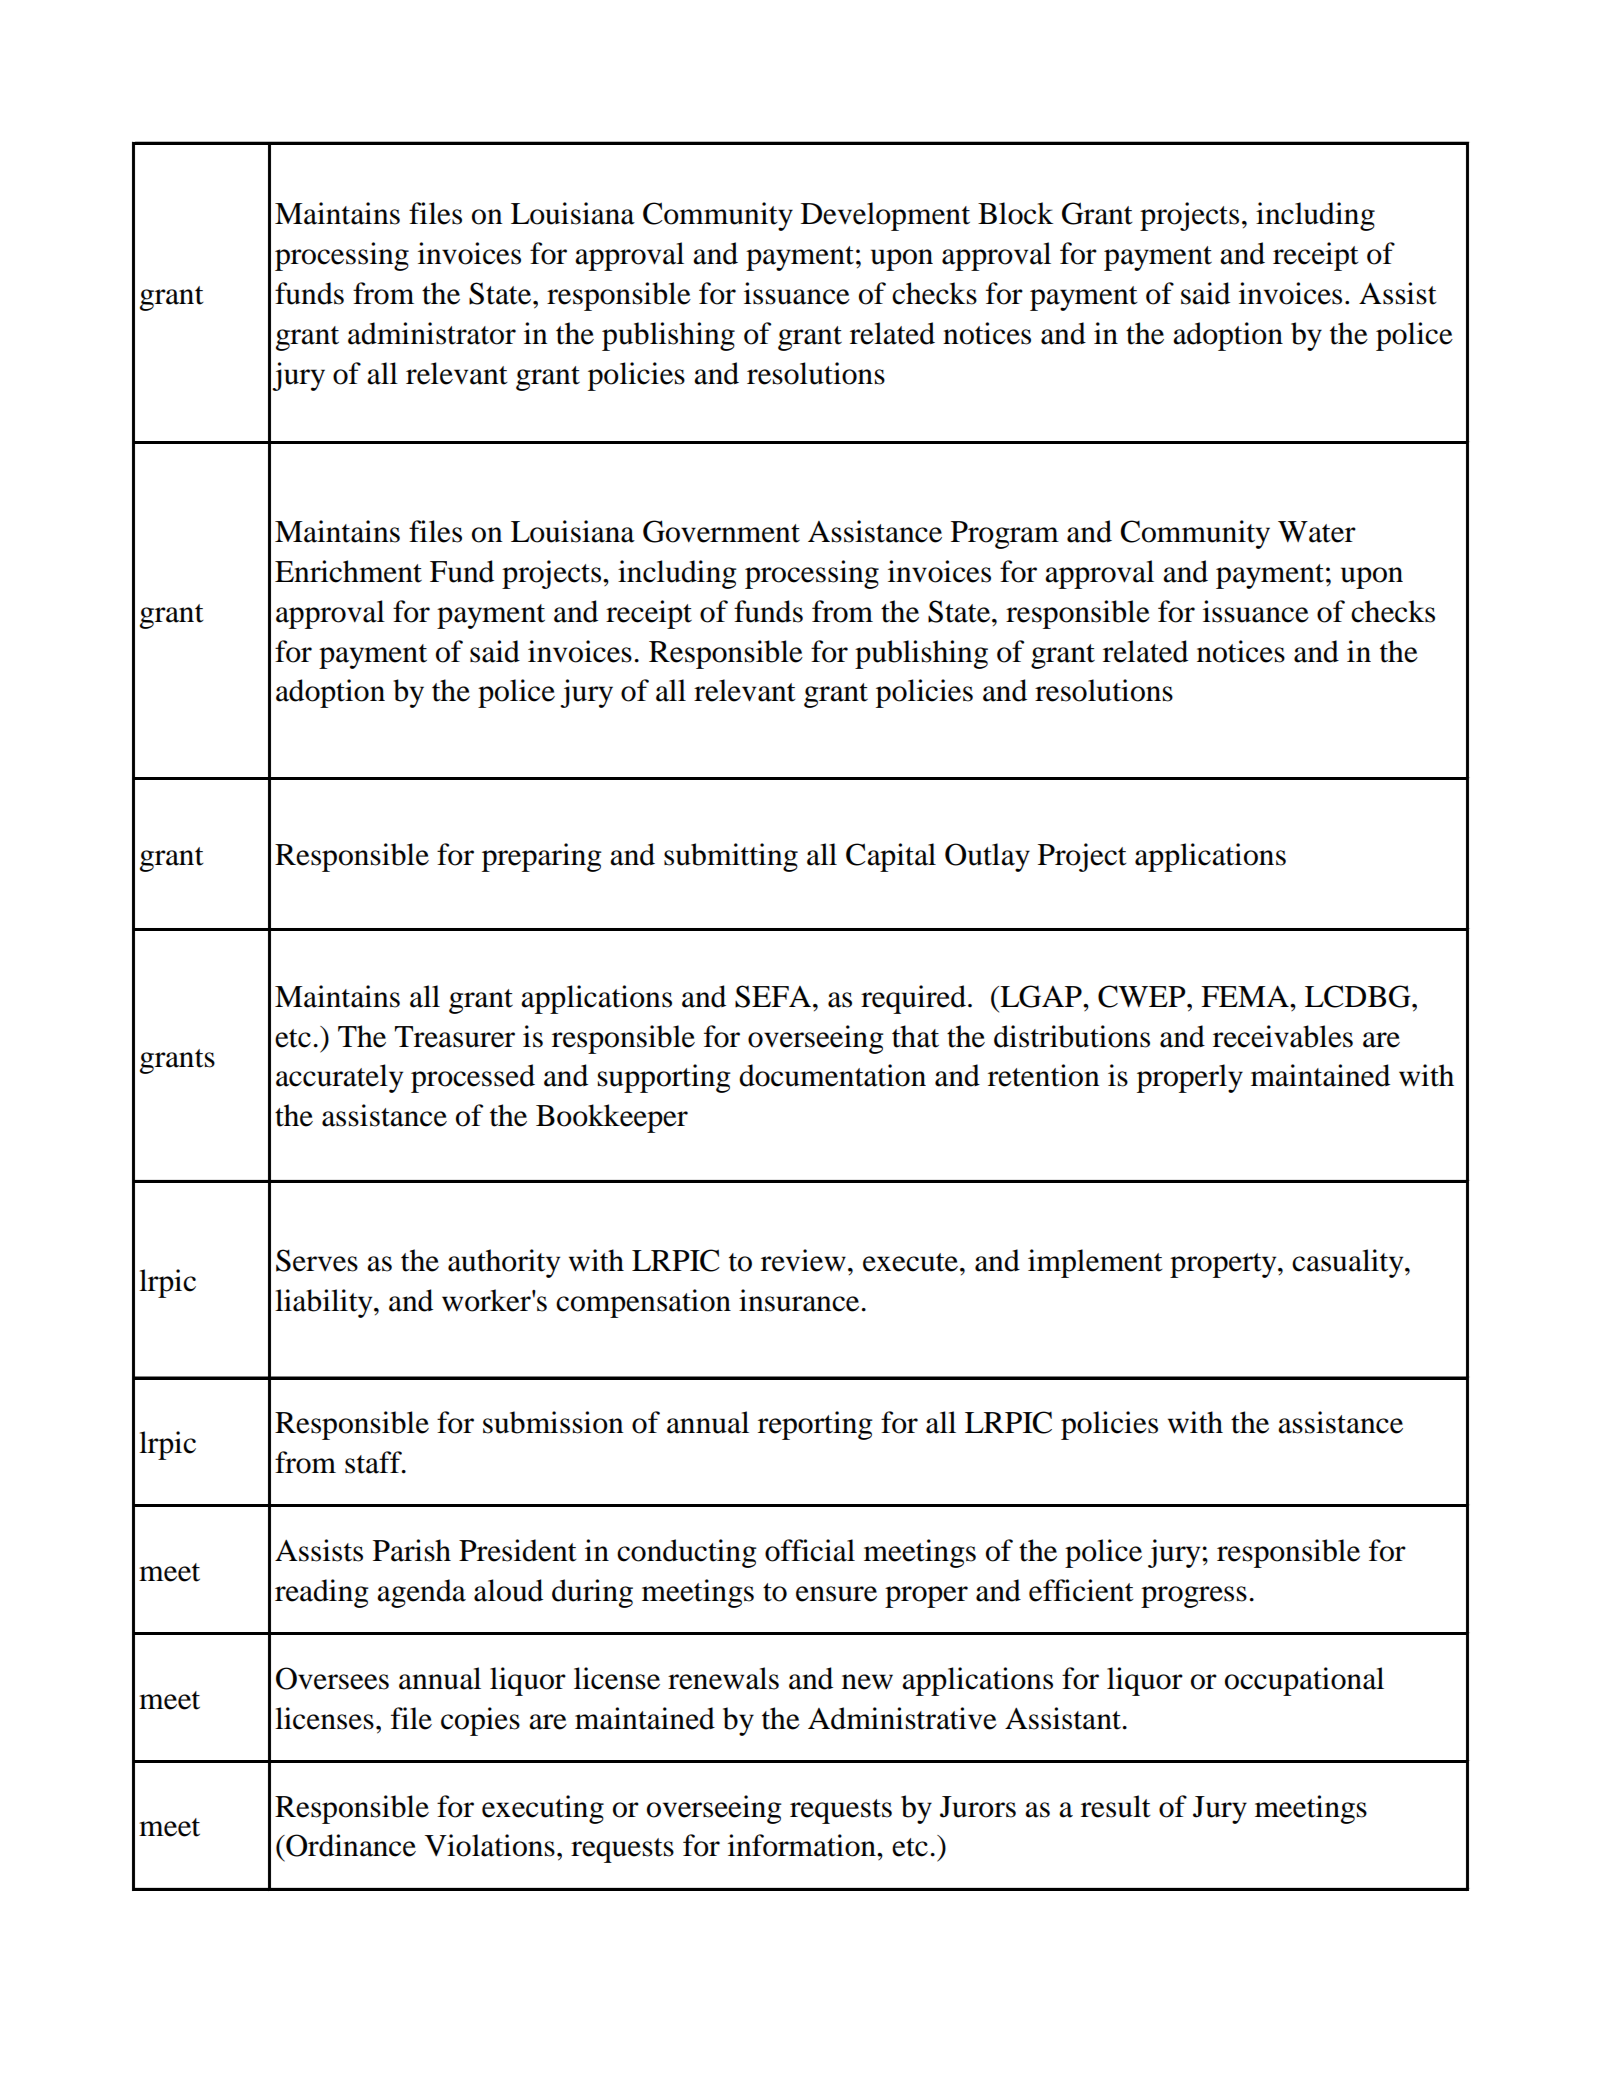  Describe the element at coordinates (1095, 1263) in the screenshot. I see `implement` at that location.
